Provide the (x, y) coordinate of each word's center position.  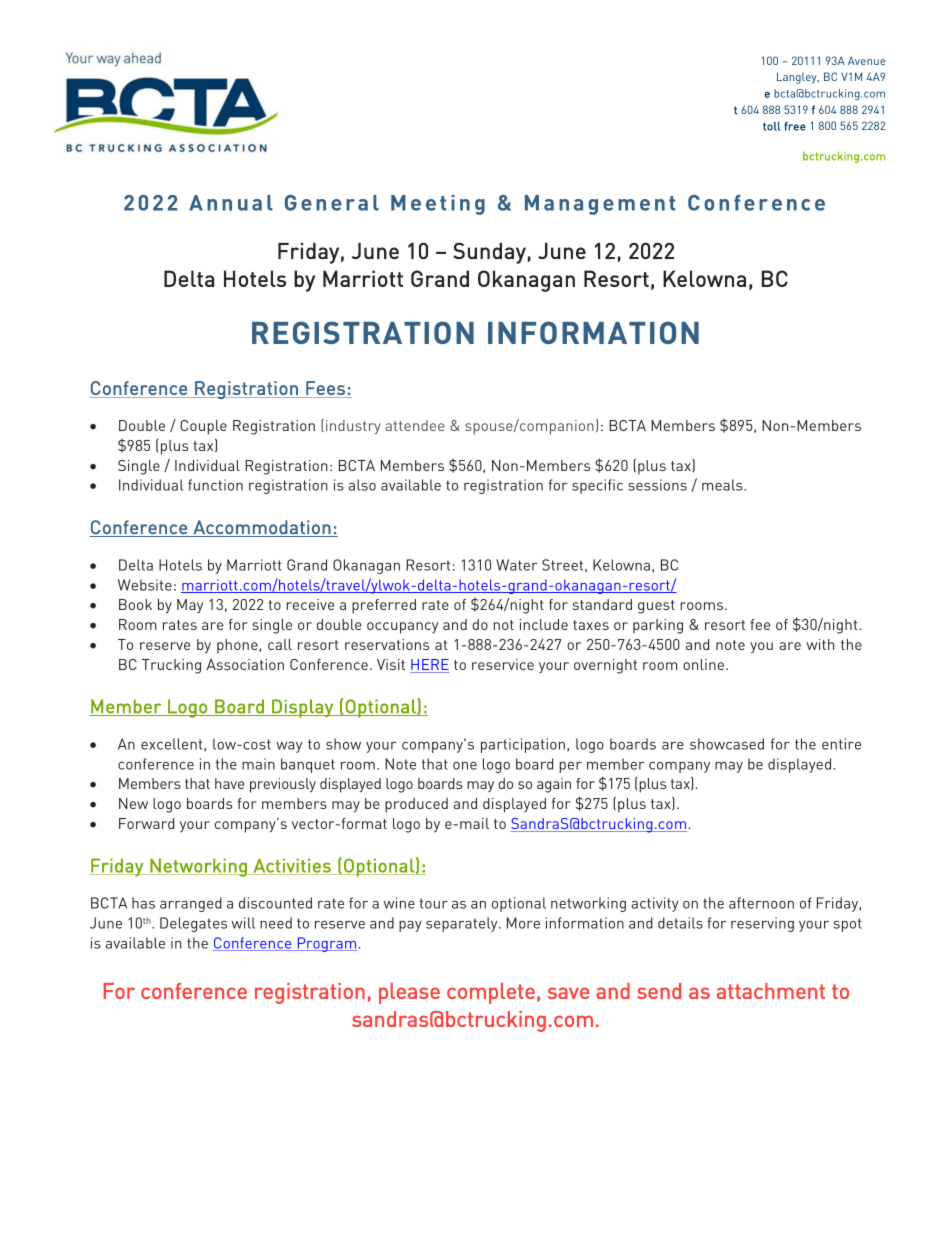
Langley (798, 78)
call (280, 644)
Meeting (438, 205)
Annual (231, 203)
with (820, 644)
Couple (203, 427)
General (332, 203)
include (544, 624)
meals (723, 485)
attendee (415, 425)
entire (841, 744)
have (229, 783)
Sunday (489, 253)
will (243, 923)
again (554, 785)
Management (600, 205)
